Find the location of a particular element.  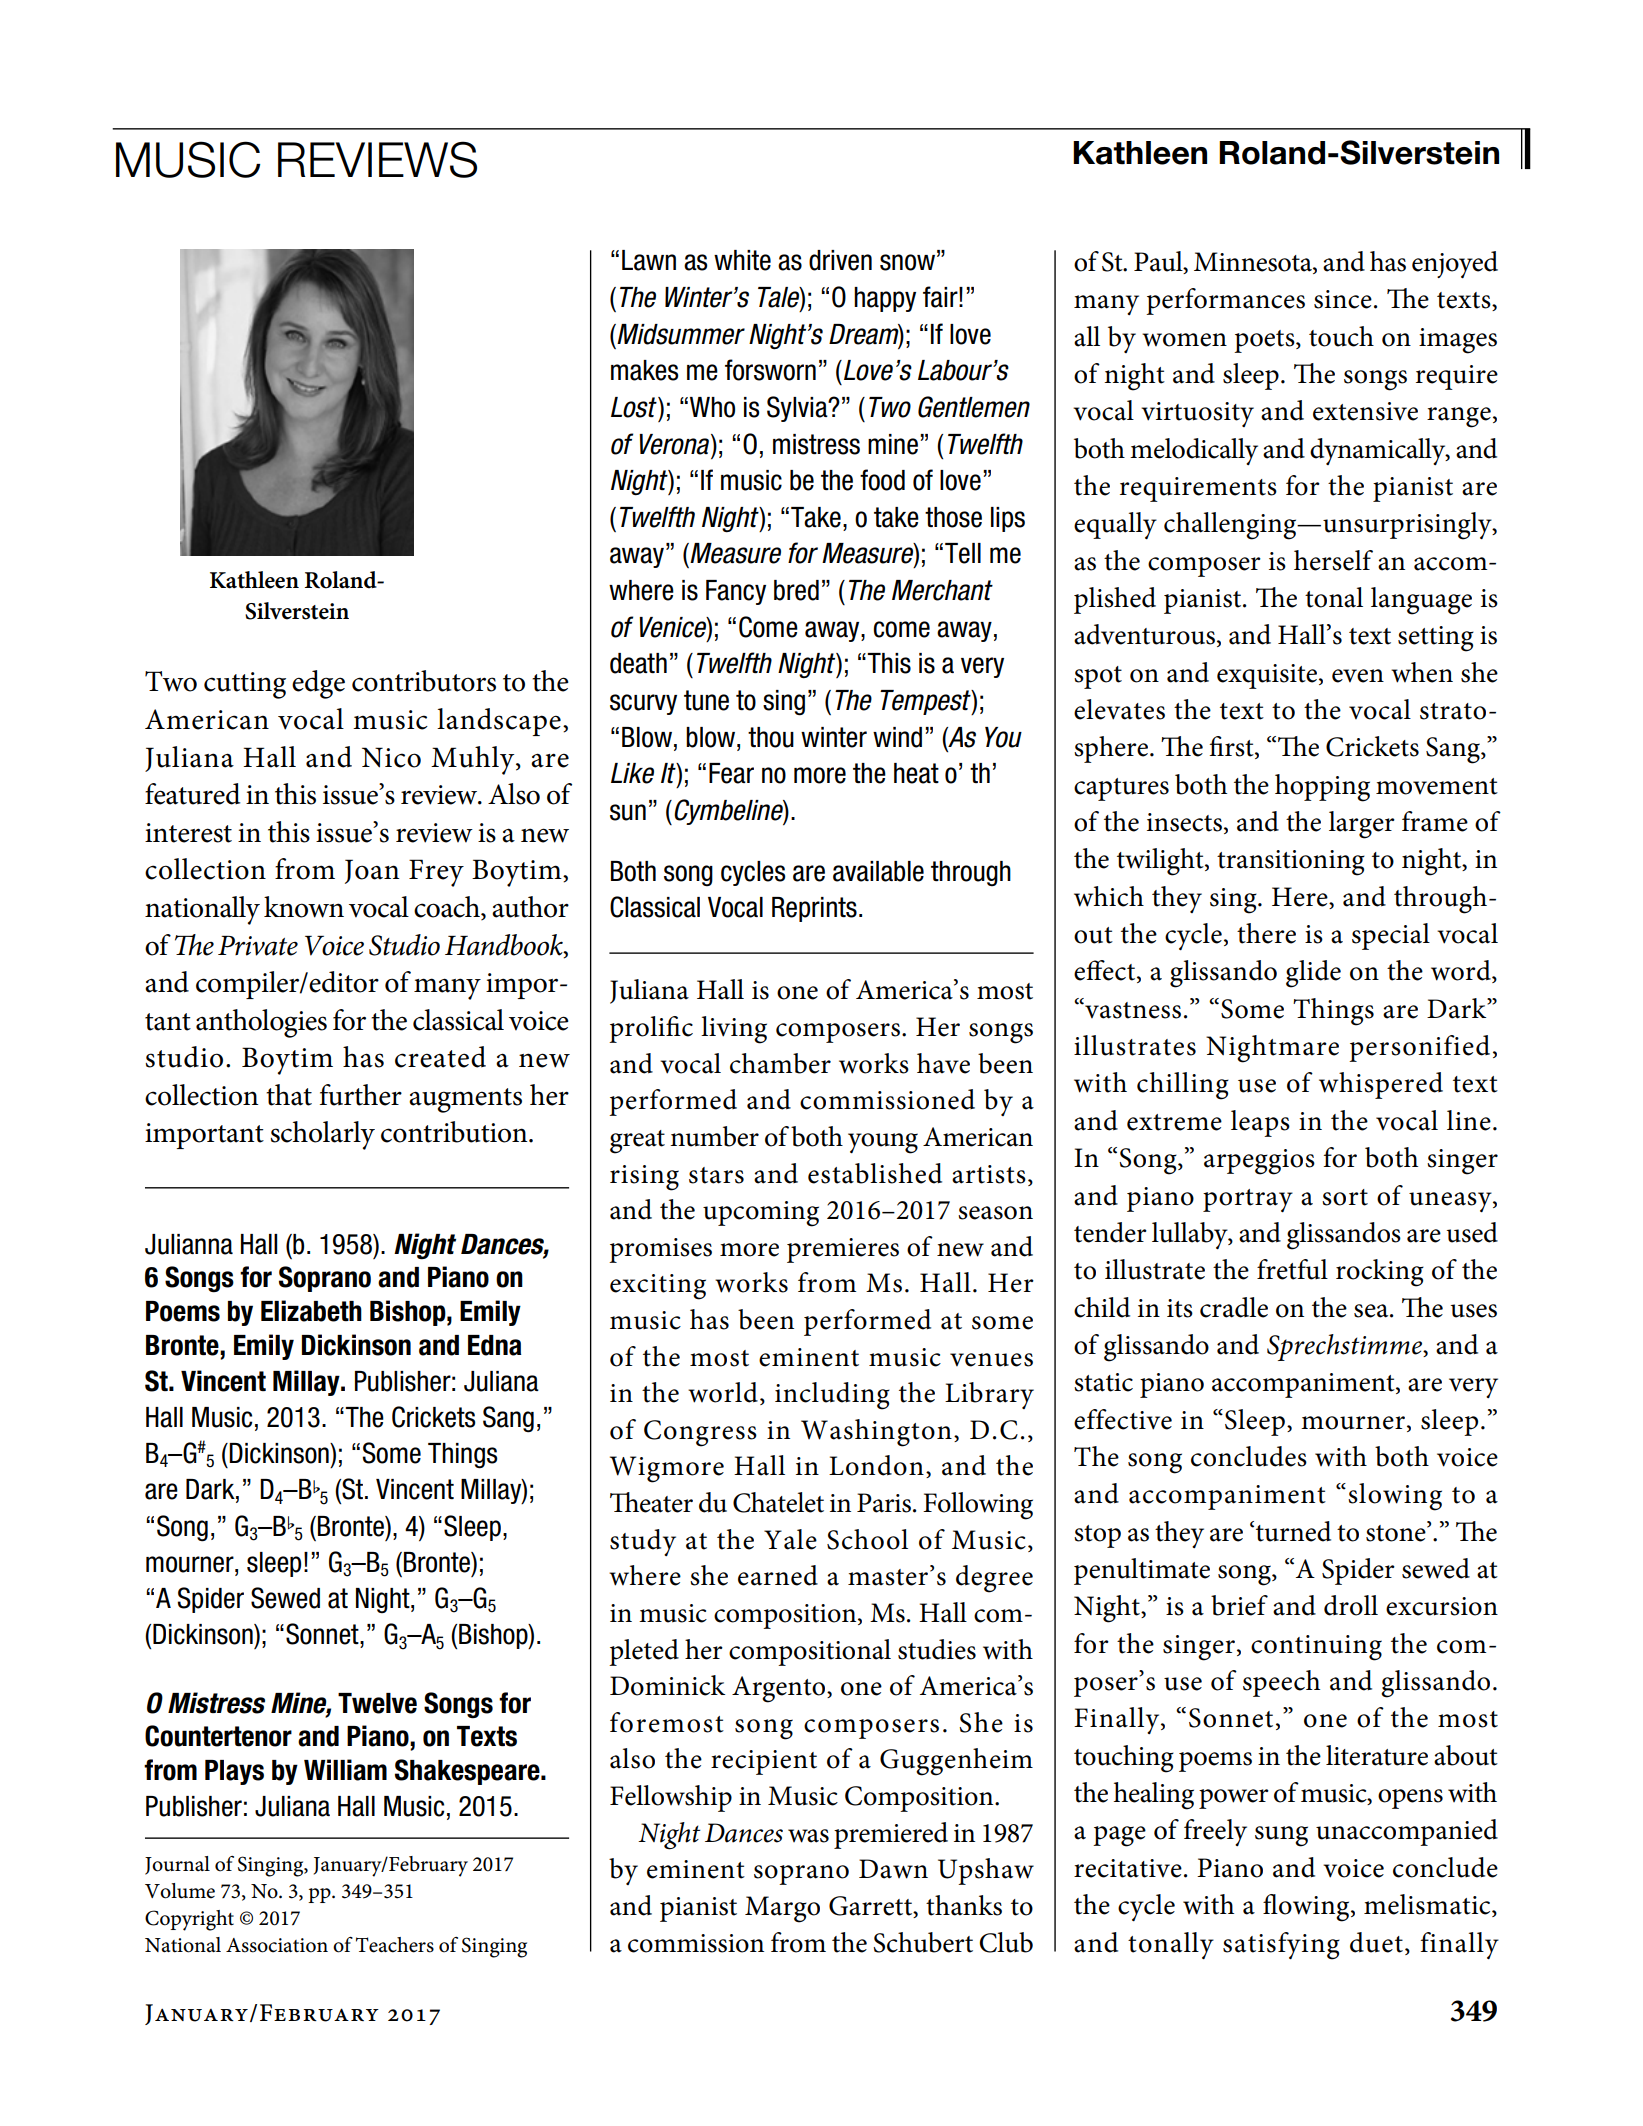

transitioning is located at coordinates (1291, 863).
